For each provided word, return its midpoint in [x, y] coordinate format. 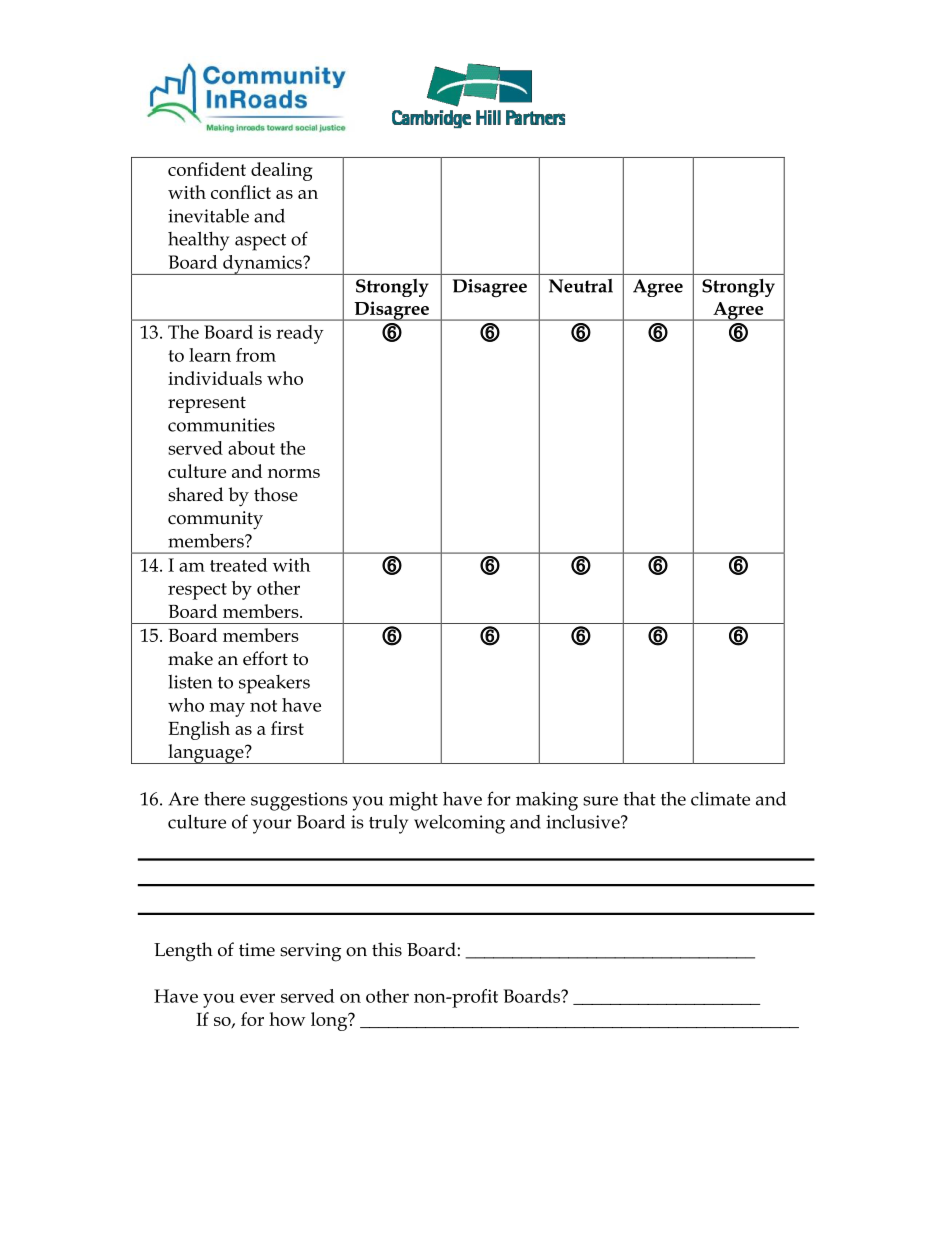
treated [238, 565]
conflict [241, 192]
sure [600, 801]
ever [257, 998]
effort [265, 658]
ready [300, 334]
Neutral [581, 286]
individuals [215, 378]
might [413, 801]
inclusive [584, 822]
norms [294, 473]
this [387, 949]
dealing [282, 171]
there [224, 799]
